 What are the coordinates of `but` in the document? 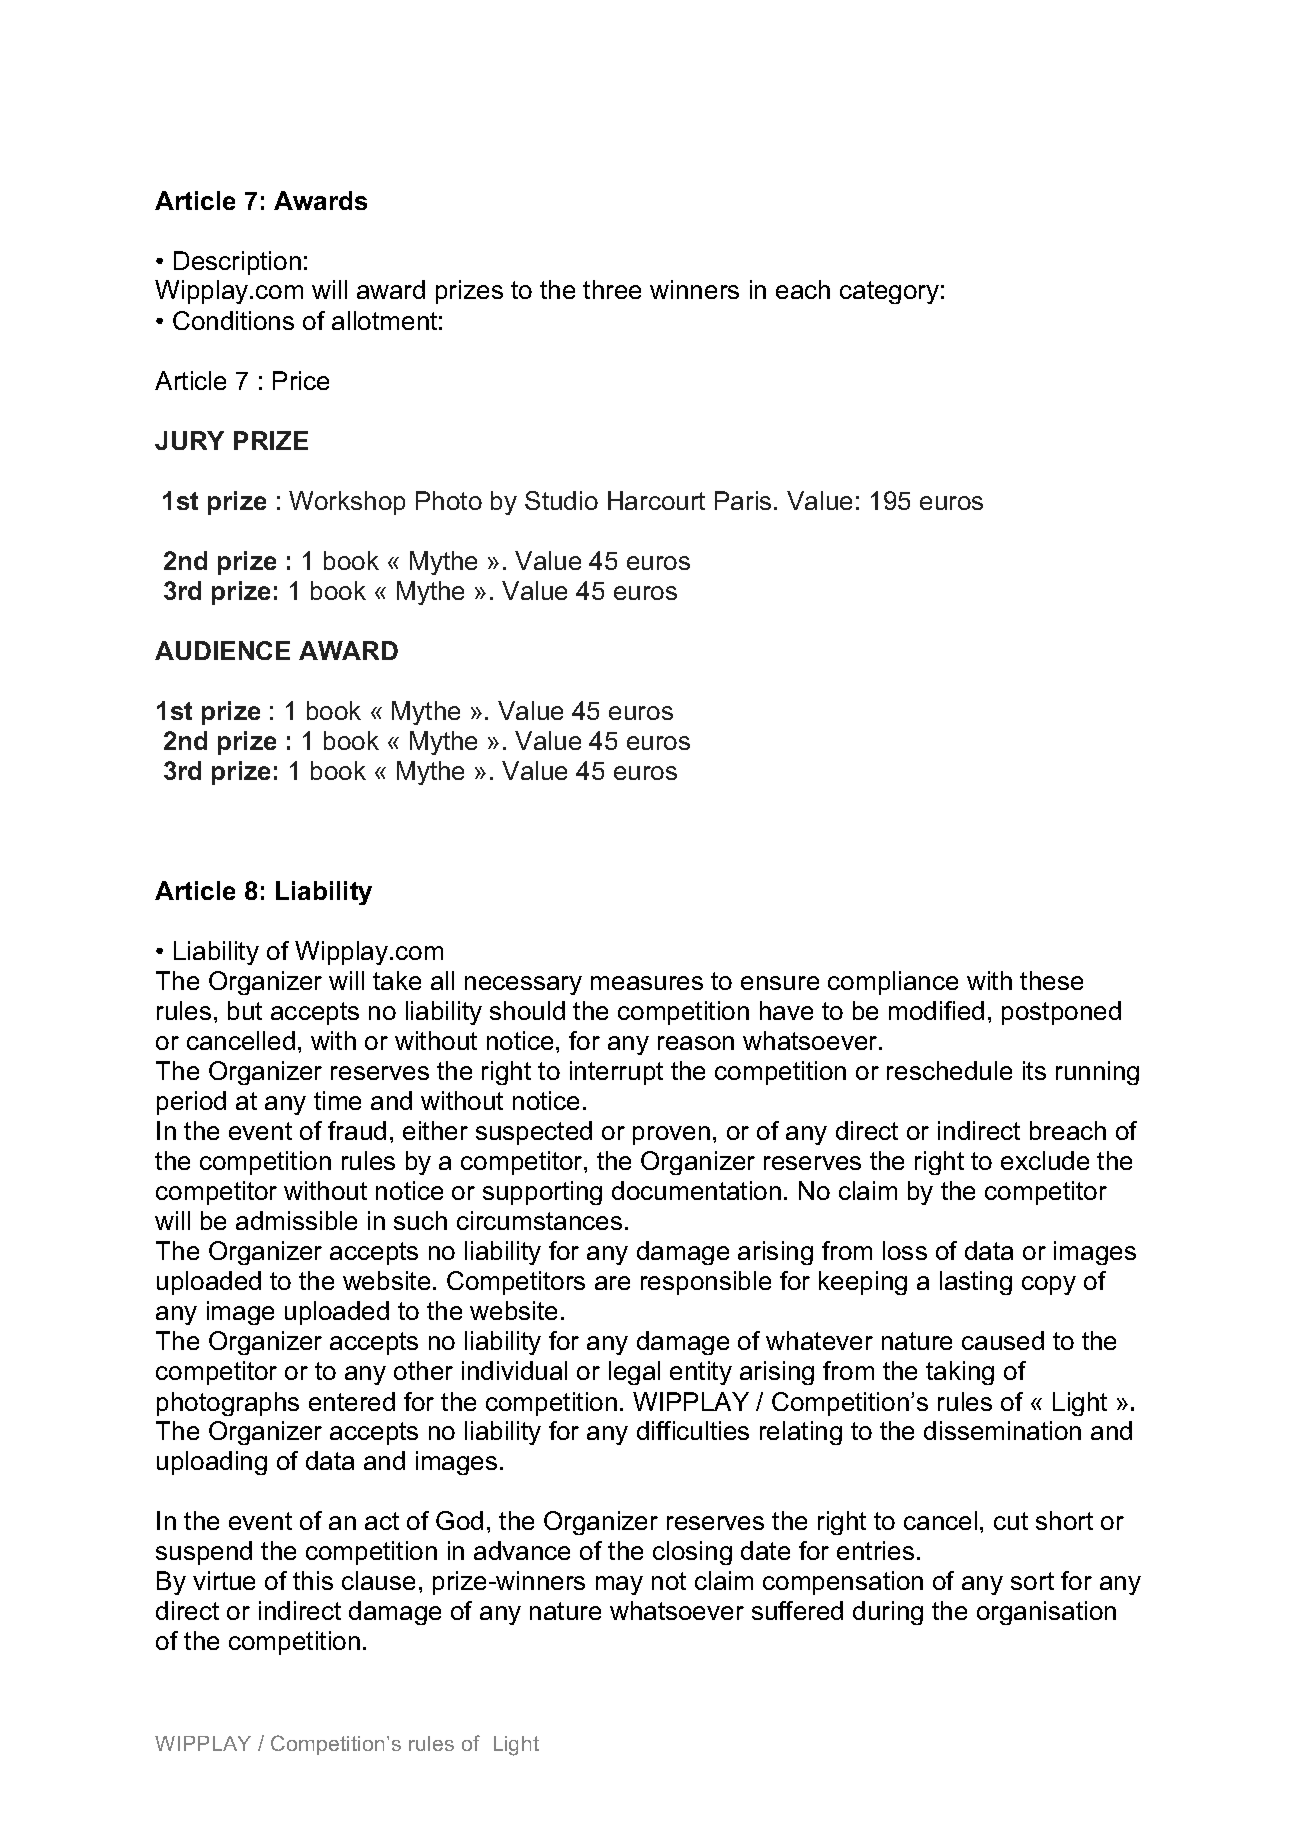 It's located at (245, 1010).
